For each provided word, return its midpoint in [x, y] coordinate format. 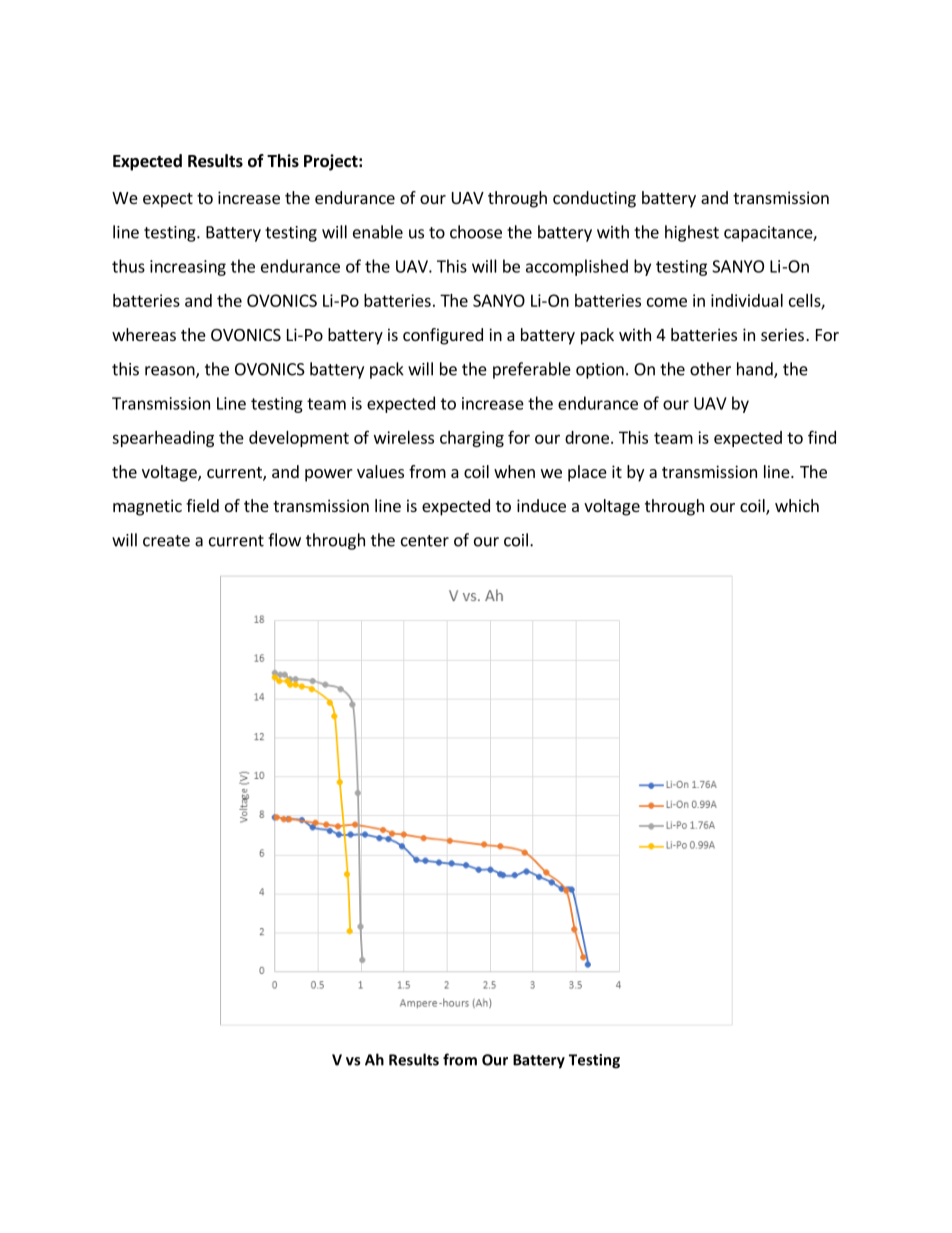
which [797, 505]
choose [476, 232]
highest [692, 233]
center [425, 541]
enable [378, 232]
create [166, 541]
